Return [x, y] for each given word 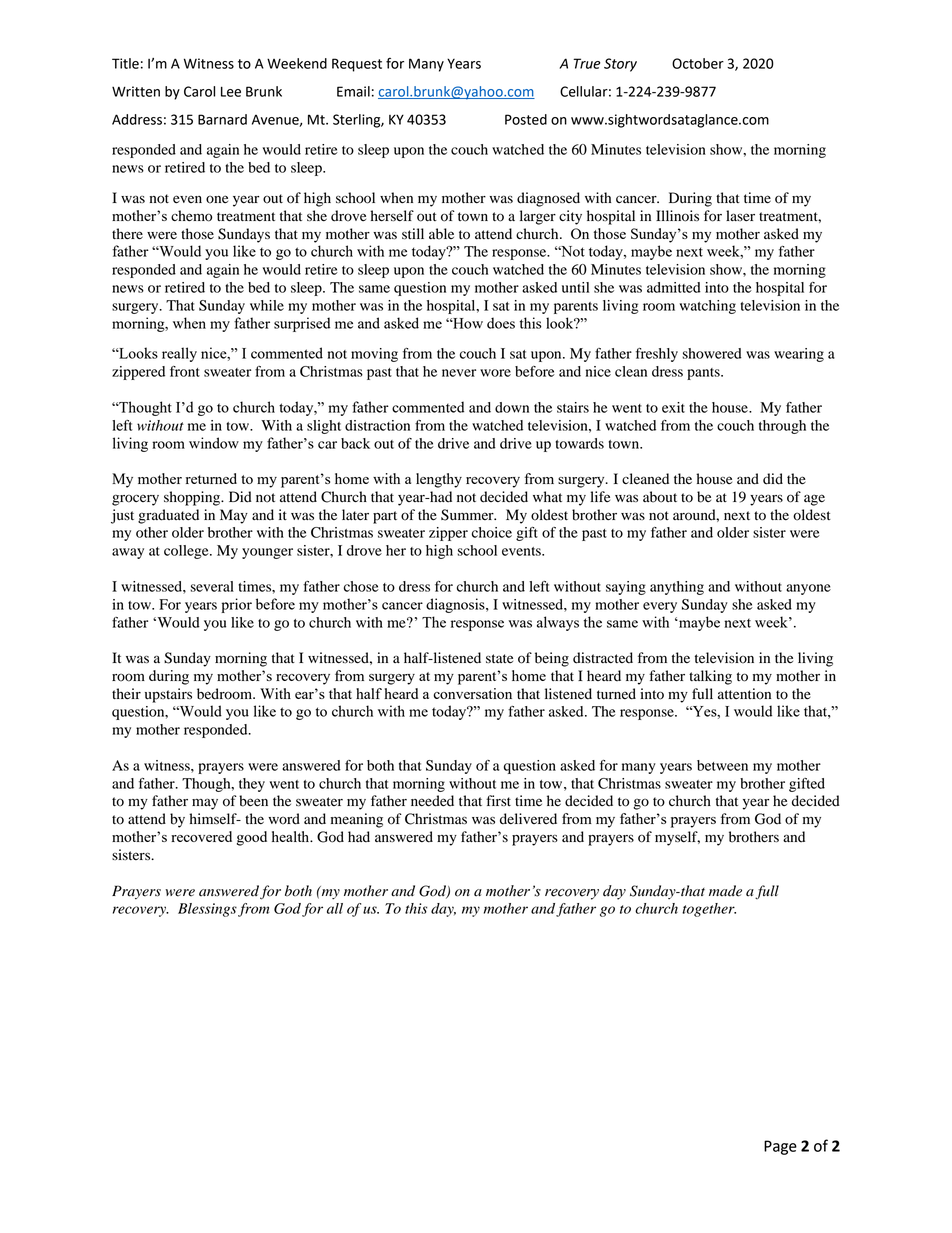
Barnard [222, 119]
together [709, 910]
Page [780, 1147]
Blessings [207, 910]
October [698, 63]
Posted [526, 119]
